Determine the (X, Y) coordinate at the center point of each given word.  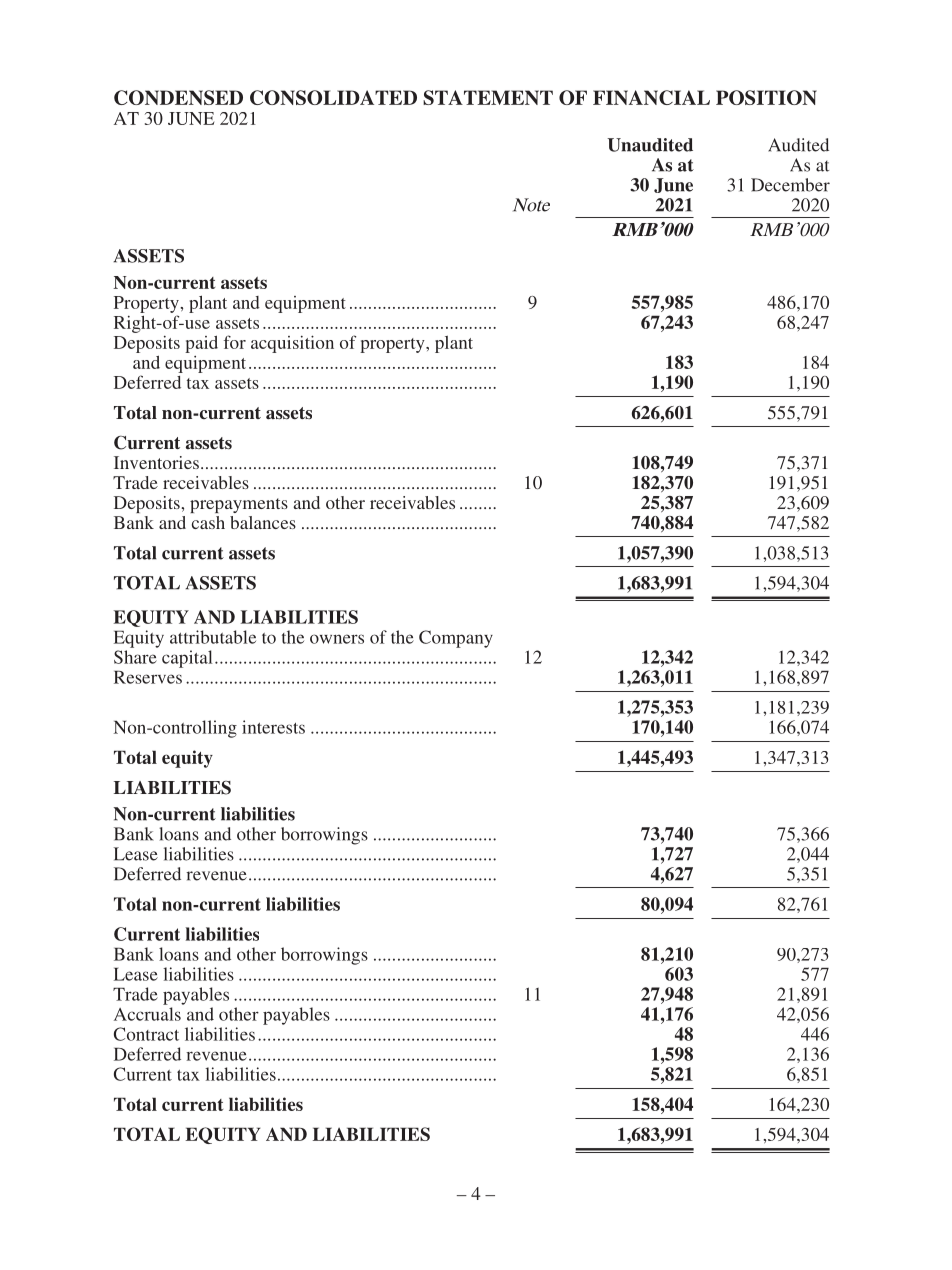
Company (456, 639)
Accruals (147, 1014)
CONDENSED (178, 97)
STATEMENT (488, 97)
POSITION (766, 97)
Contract (146, 1034)
